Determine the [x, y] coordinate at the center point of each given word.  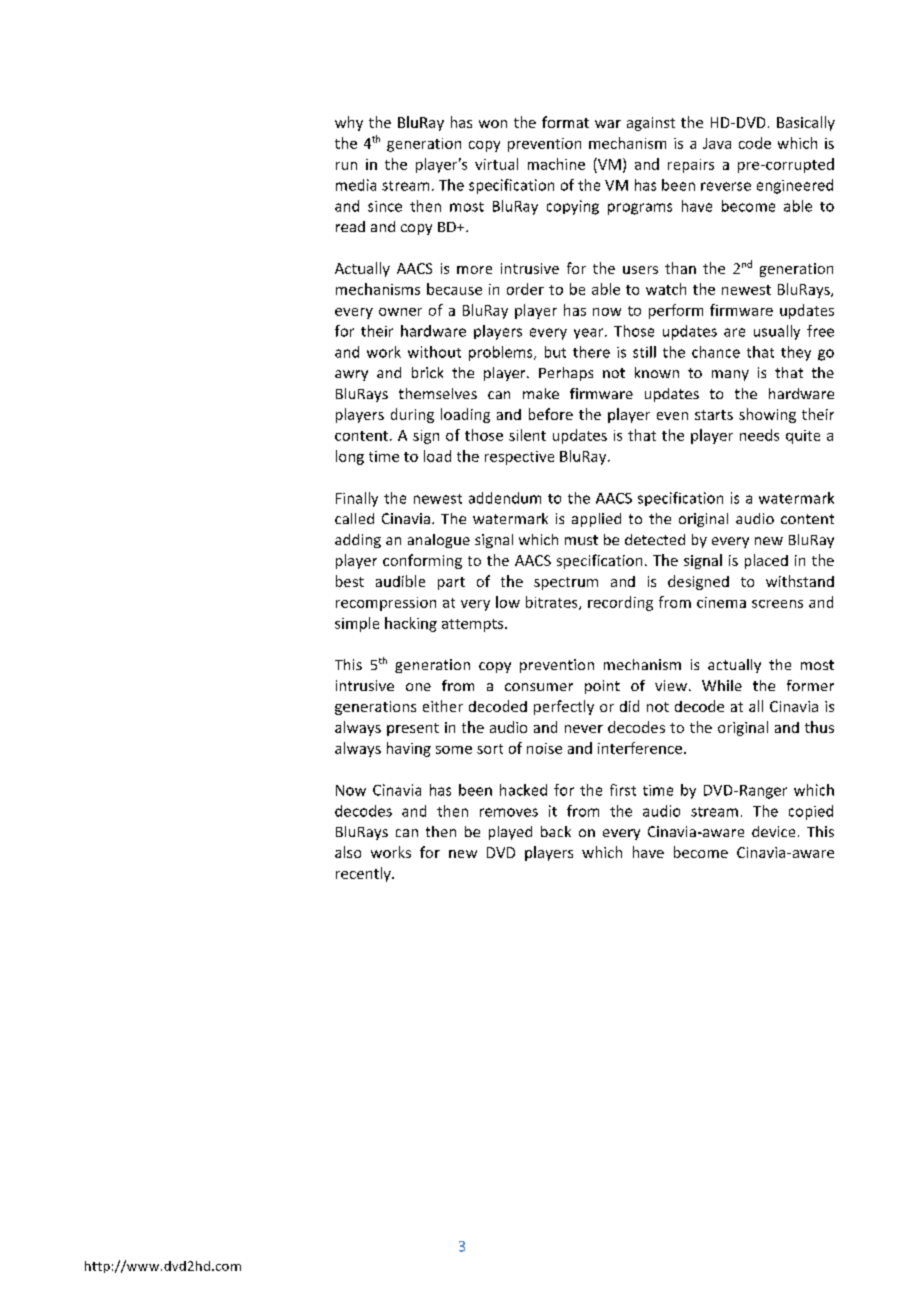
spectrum [566, 583]
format [565, 122]
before [551, 414]
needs [759, 435]
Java [717, 143]
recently [364, 874]
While [722, 685]
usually [777, 332]
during [412, 415]
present [413, 729]
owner [400, 312]
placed [766, 561]
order [525, 289]
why [349, 123]
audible [400, 581]
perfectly [564, 707]
